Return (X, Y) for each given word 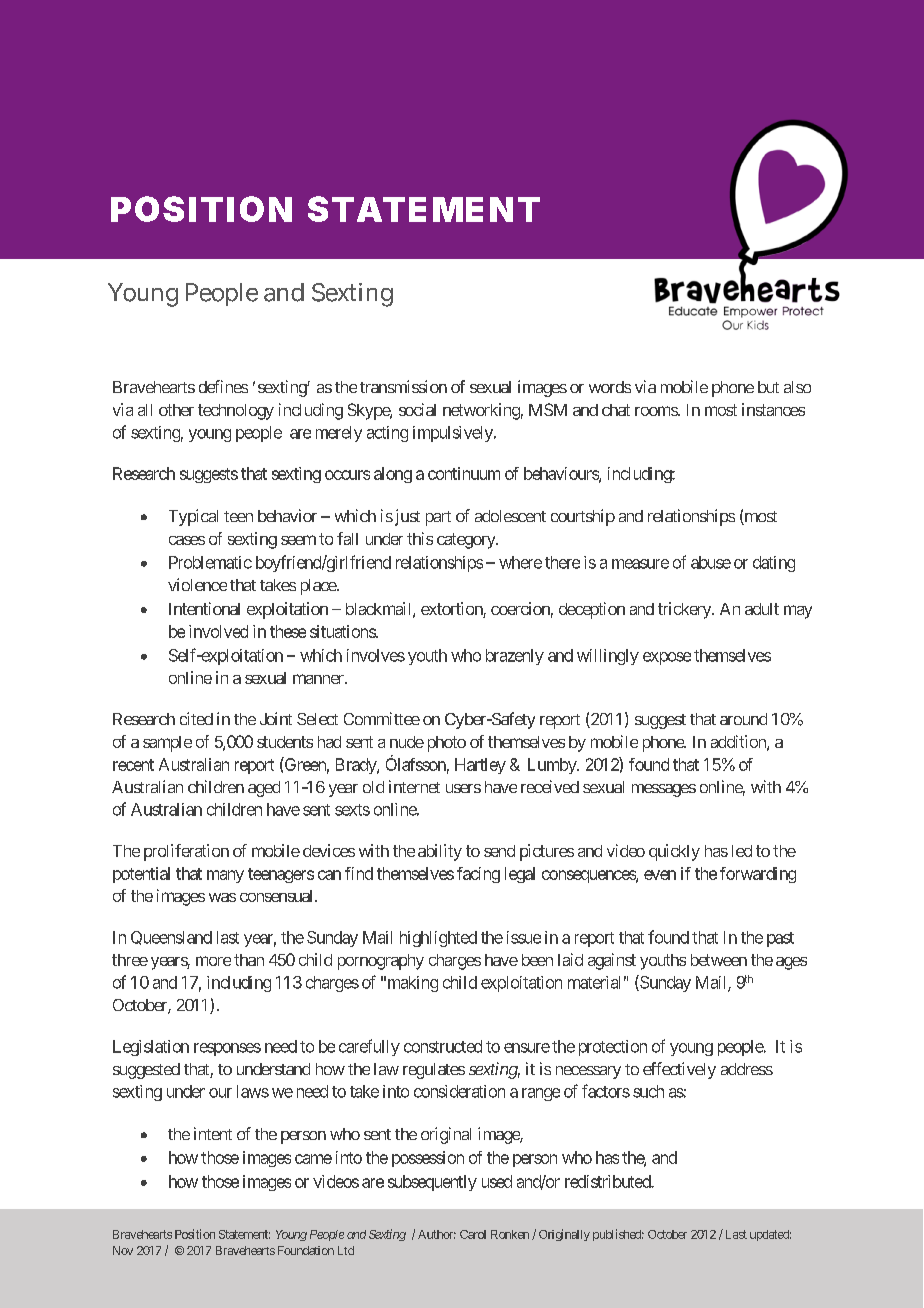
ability (440, 852)
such (648, 1091)
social (417, 409)
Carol (473, 1234)
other (176, 410)
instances (773, 409)
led (742, 851)
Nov (123, 1250)
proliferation (186, 852)
